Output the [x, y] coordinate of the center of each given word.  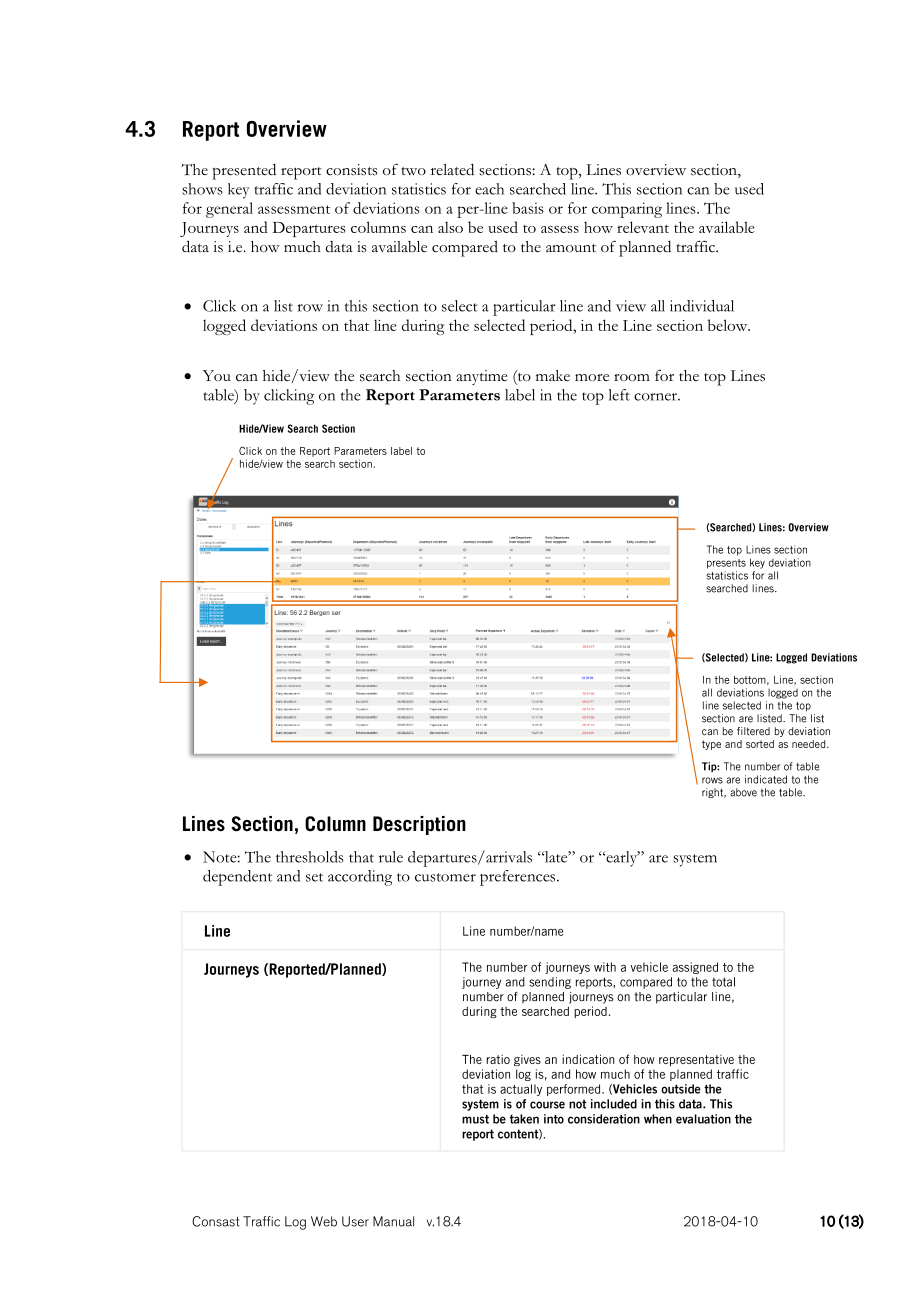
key [239, 191]
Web [324, 1221]
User [355, 1221]
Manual [393, 1221]
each [489, 189]
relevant [643, 227]
